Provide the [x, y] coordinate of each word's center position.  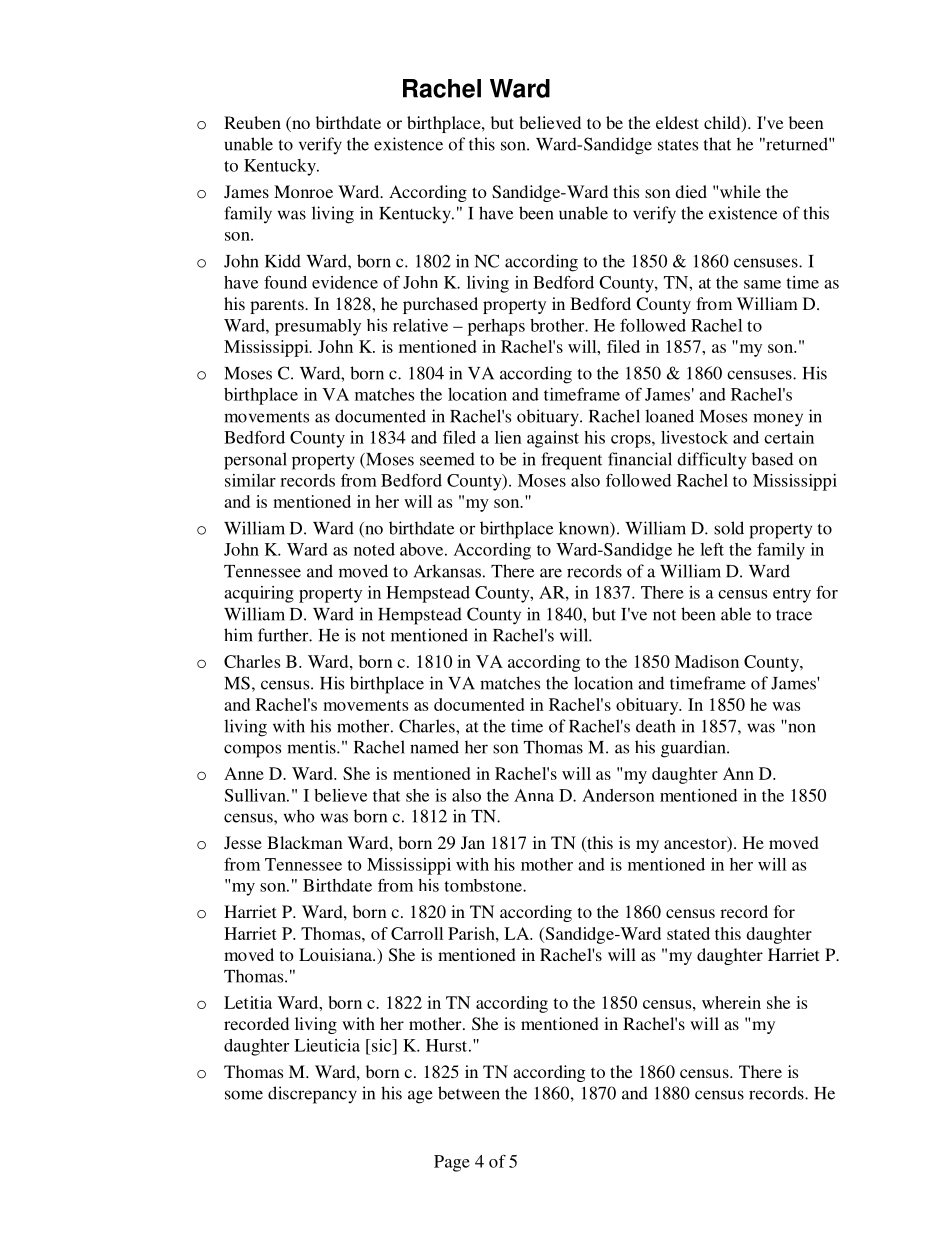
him [238, 635]
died [691, 191]
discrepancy [312, 1095]
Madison [707, 661]
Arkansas [447, 571]
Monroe [303, 191]
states [678, 145]
